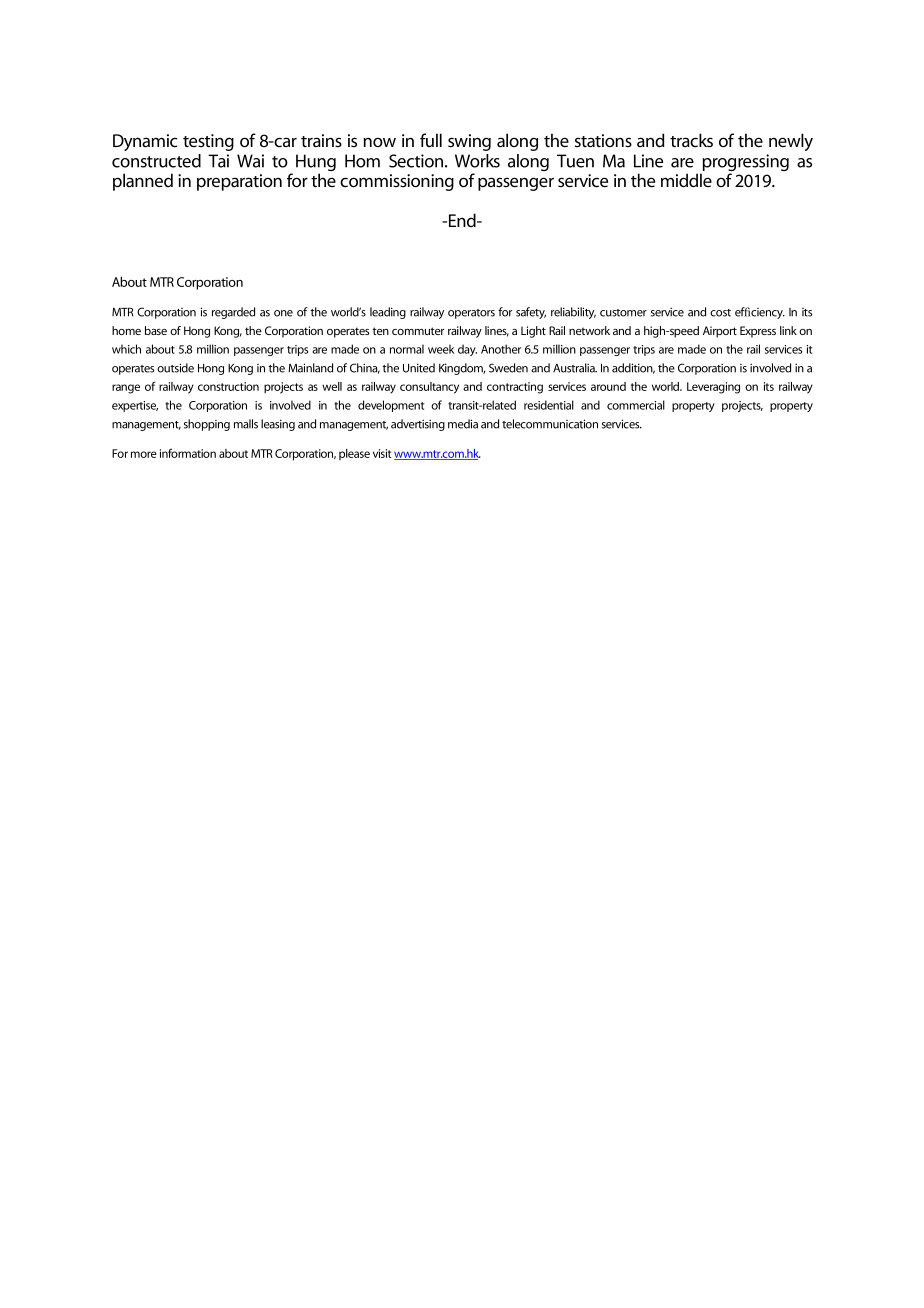 This page has width=924, height=1308. Describe the element at coordinates (469, 142) in the page. I see `swing` at that location.
